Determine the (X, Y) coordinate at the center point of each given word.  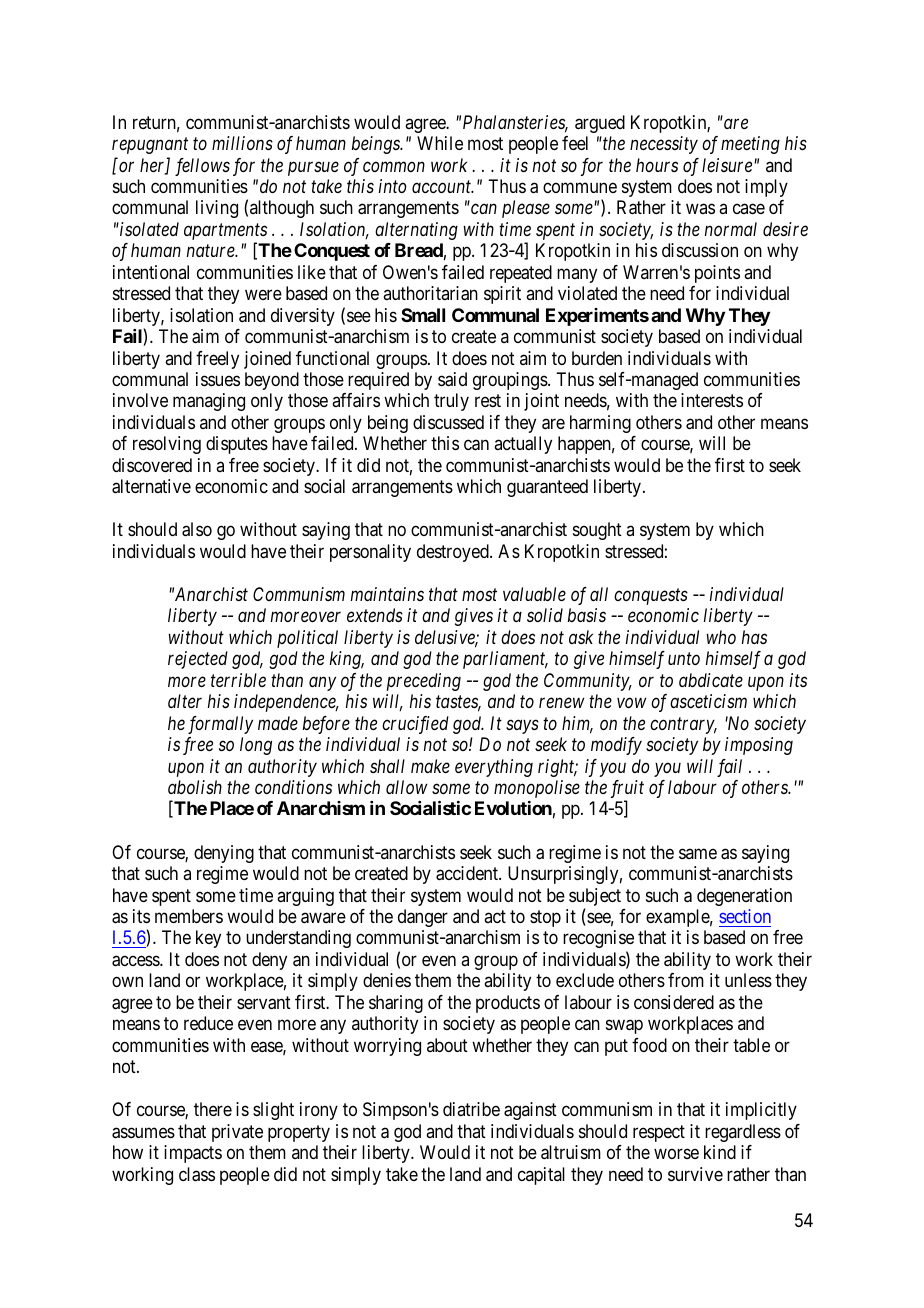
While (440, 143)
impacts (193, 1154)
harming (600, 424)
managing (209, 402)
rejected (198, 660)
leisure (728, 165)
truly (451, 402)
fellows (202, 167)
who (721, 637)
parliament (505, 660)
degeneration (744, 897)
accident (468, 873)
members (189, 916)
